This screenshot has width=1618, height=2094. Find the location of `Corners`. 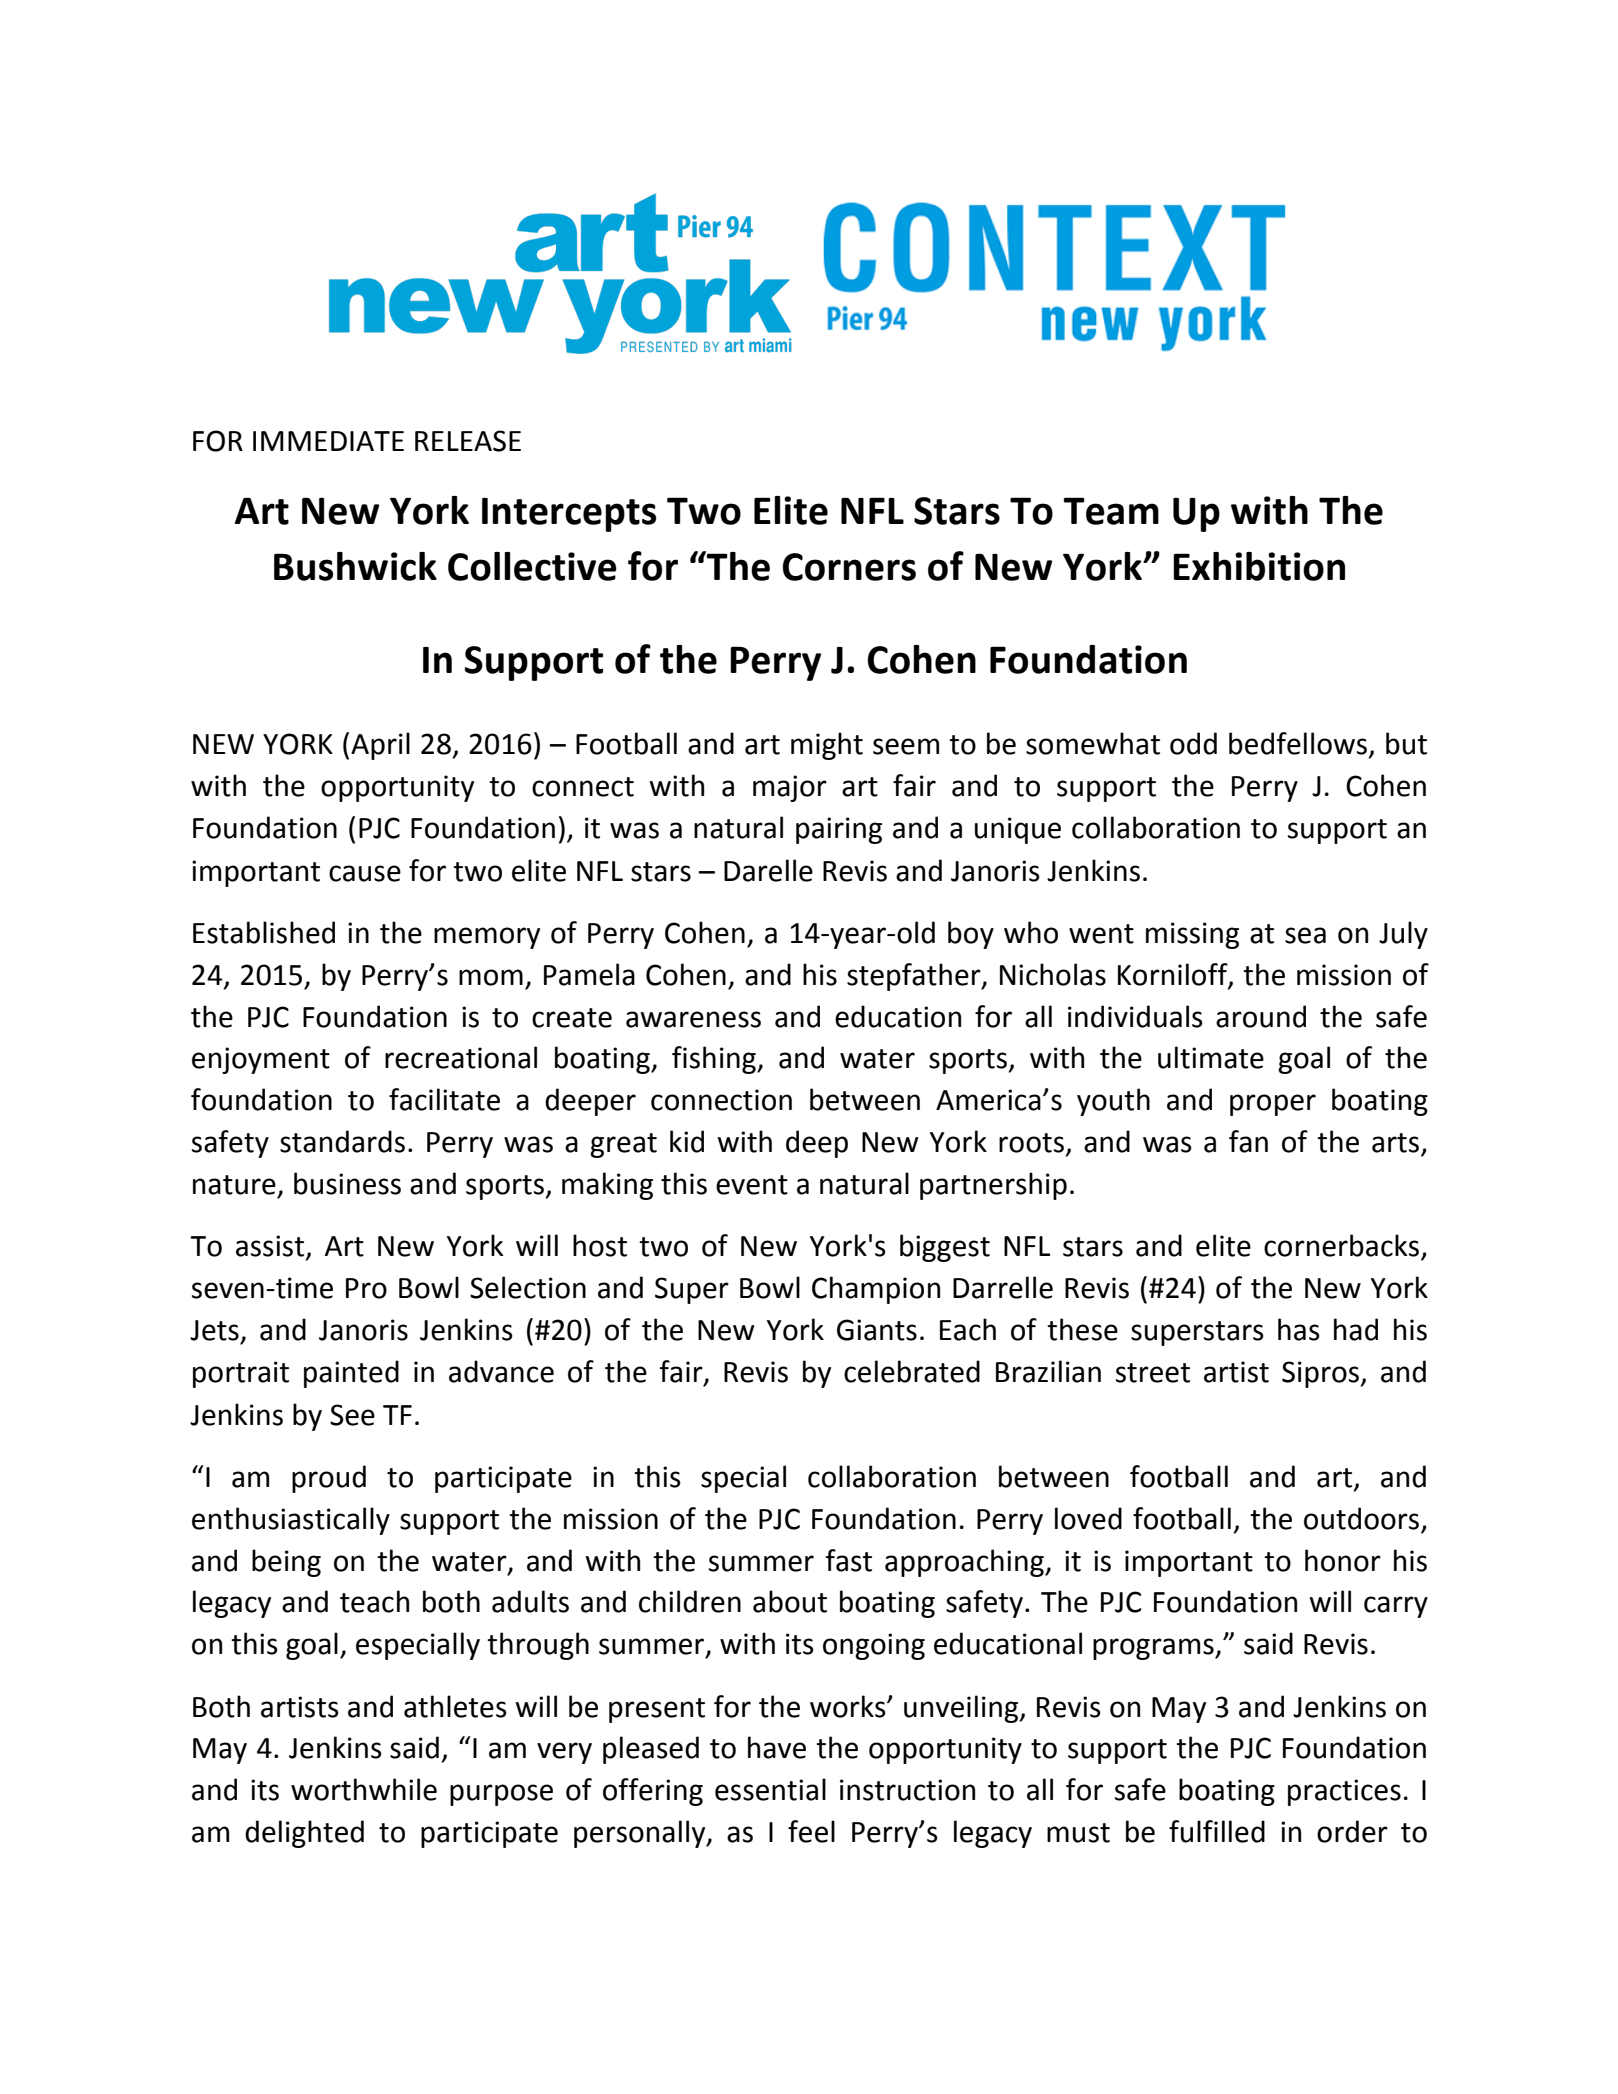

Corners is located at coordinates (849, 567).
